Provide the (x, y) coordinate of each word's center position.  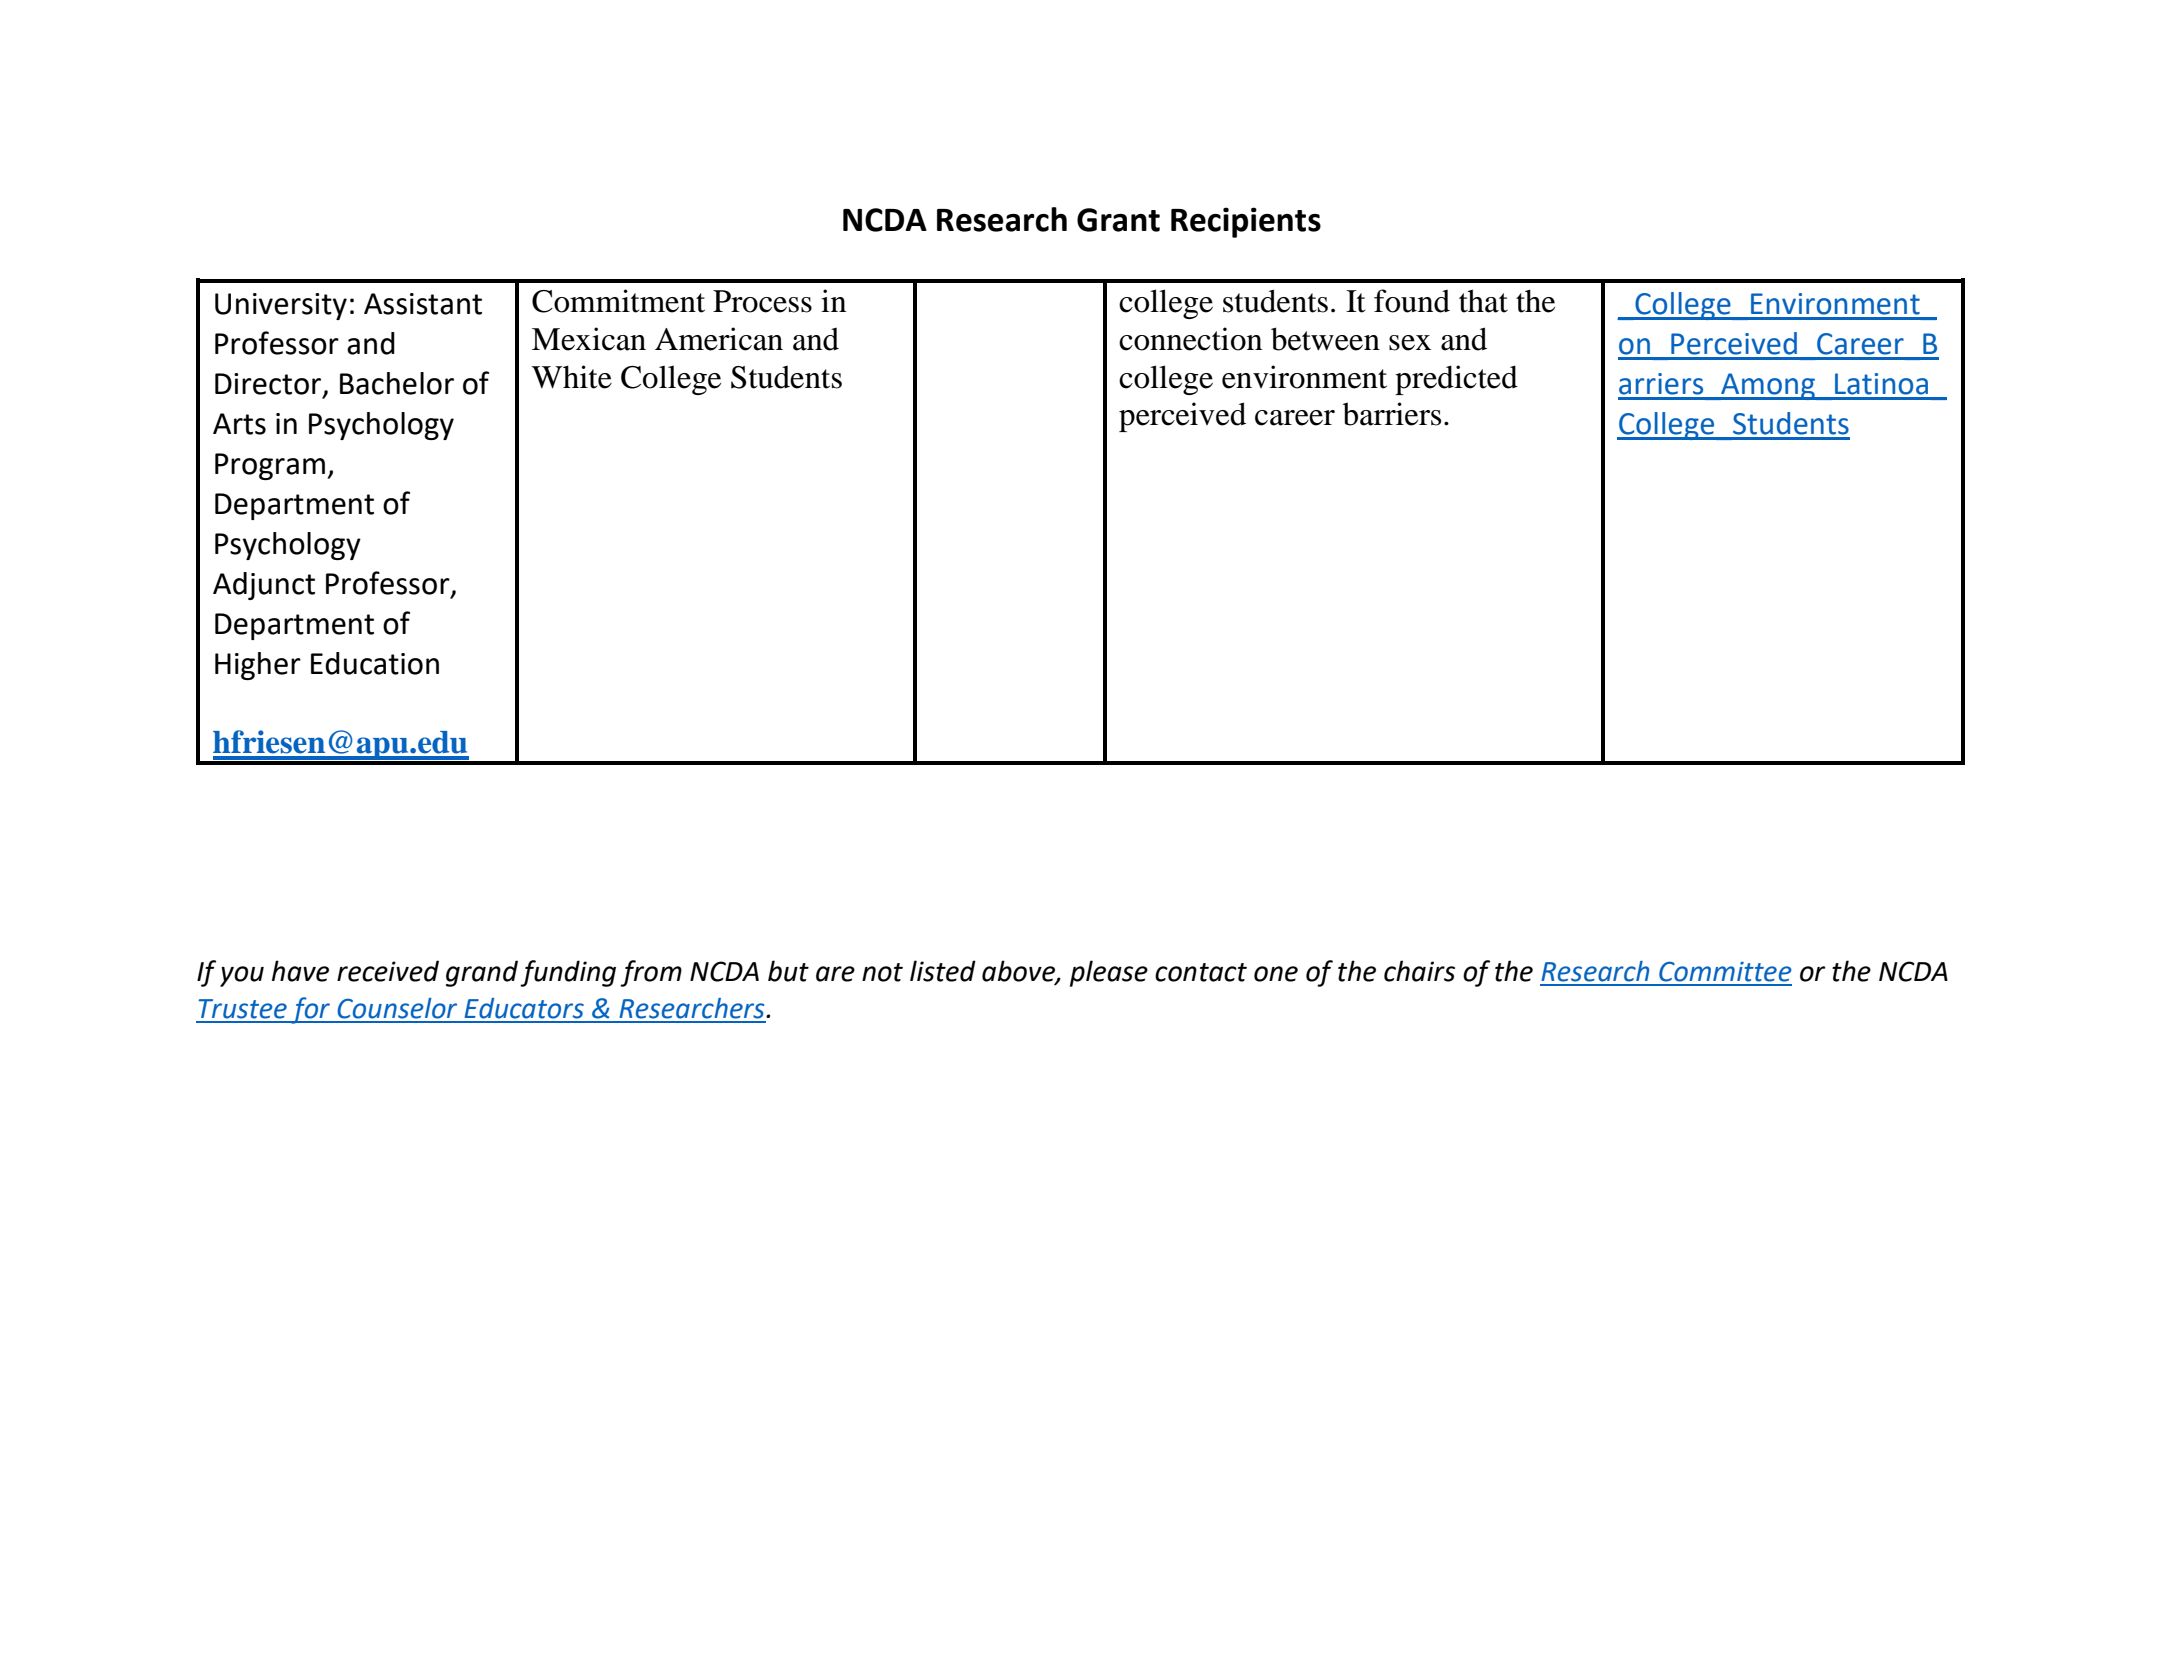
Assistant (423, 304)
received (388, 971)
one (1276, 974)
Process (762, 301)
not (882, 972)
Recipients (1246, 222)
